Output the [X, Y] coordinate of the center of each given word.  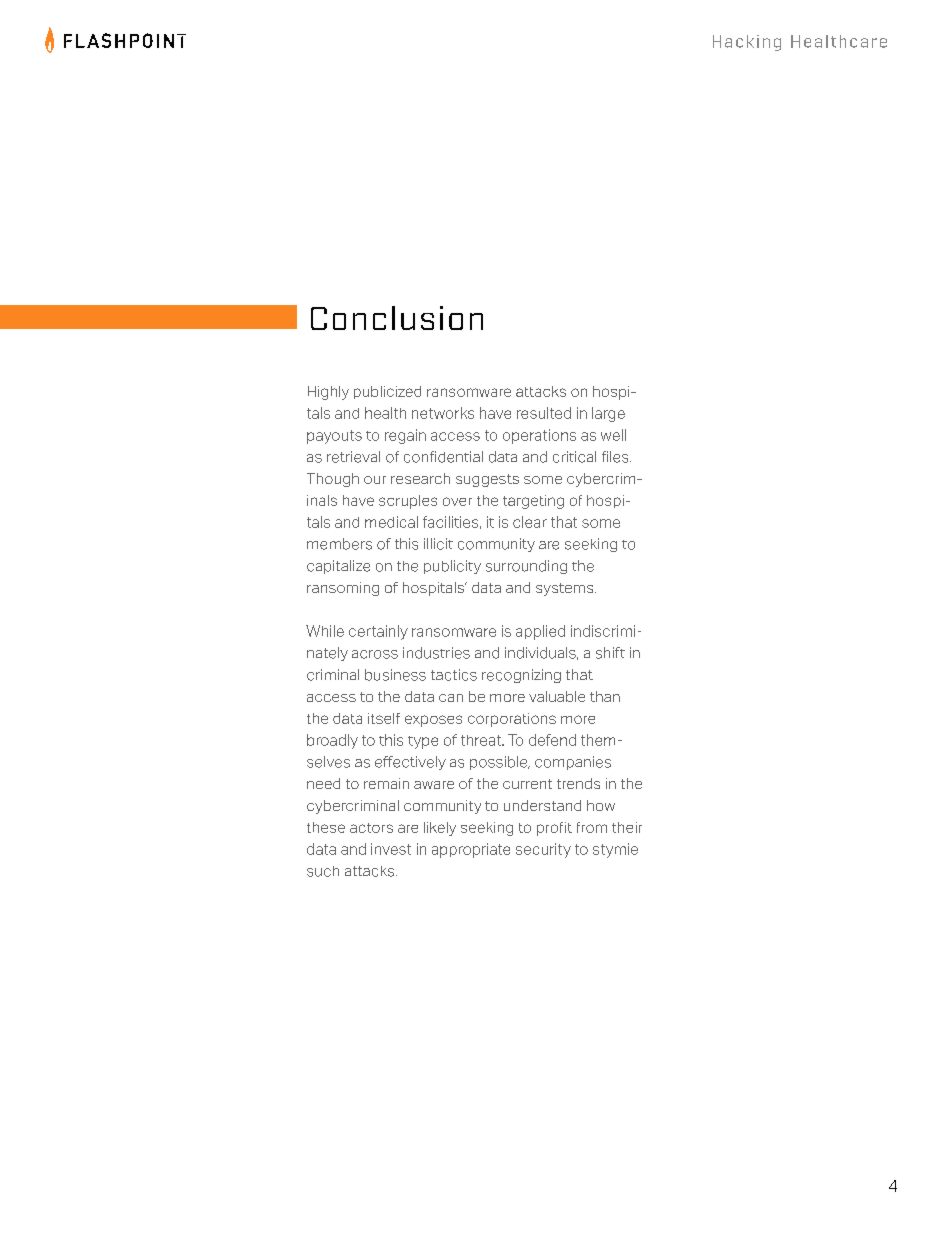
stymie [615, 850]
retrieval [353, 457]
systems [566, 589]
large [608, 414]
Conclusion [397, 318]
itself [384, 718]
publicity [452, 567]
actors [371, 828]
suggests [487, 480]
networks [443, 413]
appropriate [471, 850]
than [605, 696]
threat [482, 740]
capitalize [338, 567]
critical [574, 457]
